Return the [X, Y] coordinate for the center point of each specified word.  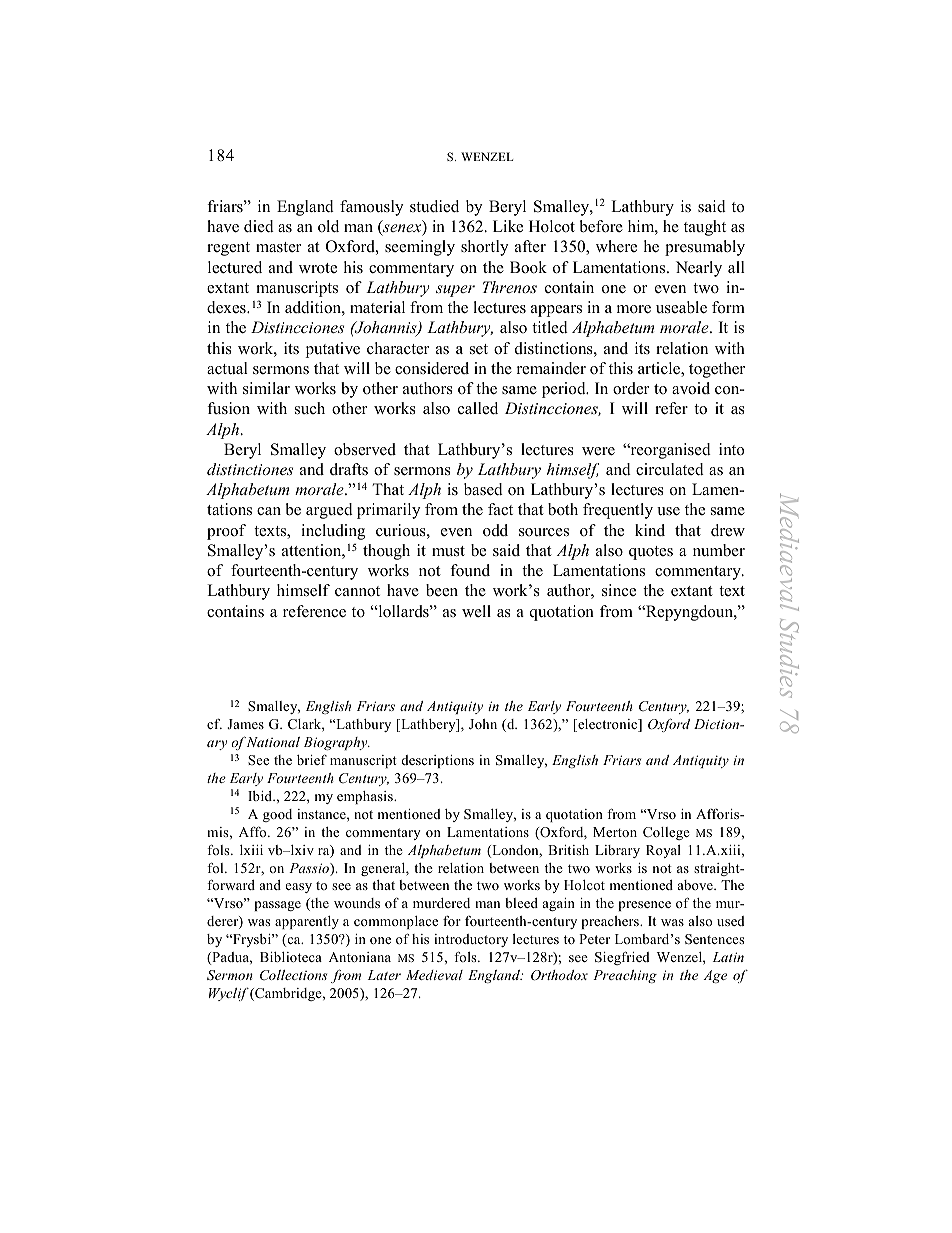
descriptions [438, 761]
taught [705, 228]
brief [312, 760]
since [619, 590]
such [310, 408]
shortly [484, 248]
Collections [293, 975]
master [278, 247]
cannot [357, 591]
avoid [691, 388]
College [666, 833]
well [476, 611]
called [478, 408]
